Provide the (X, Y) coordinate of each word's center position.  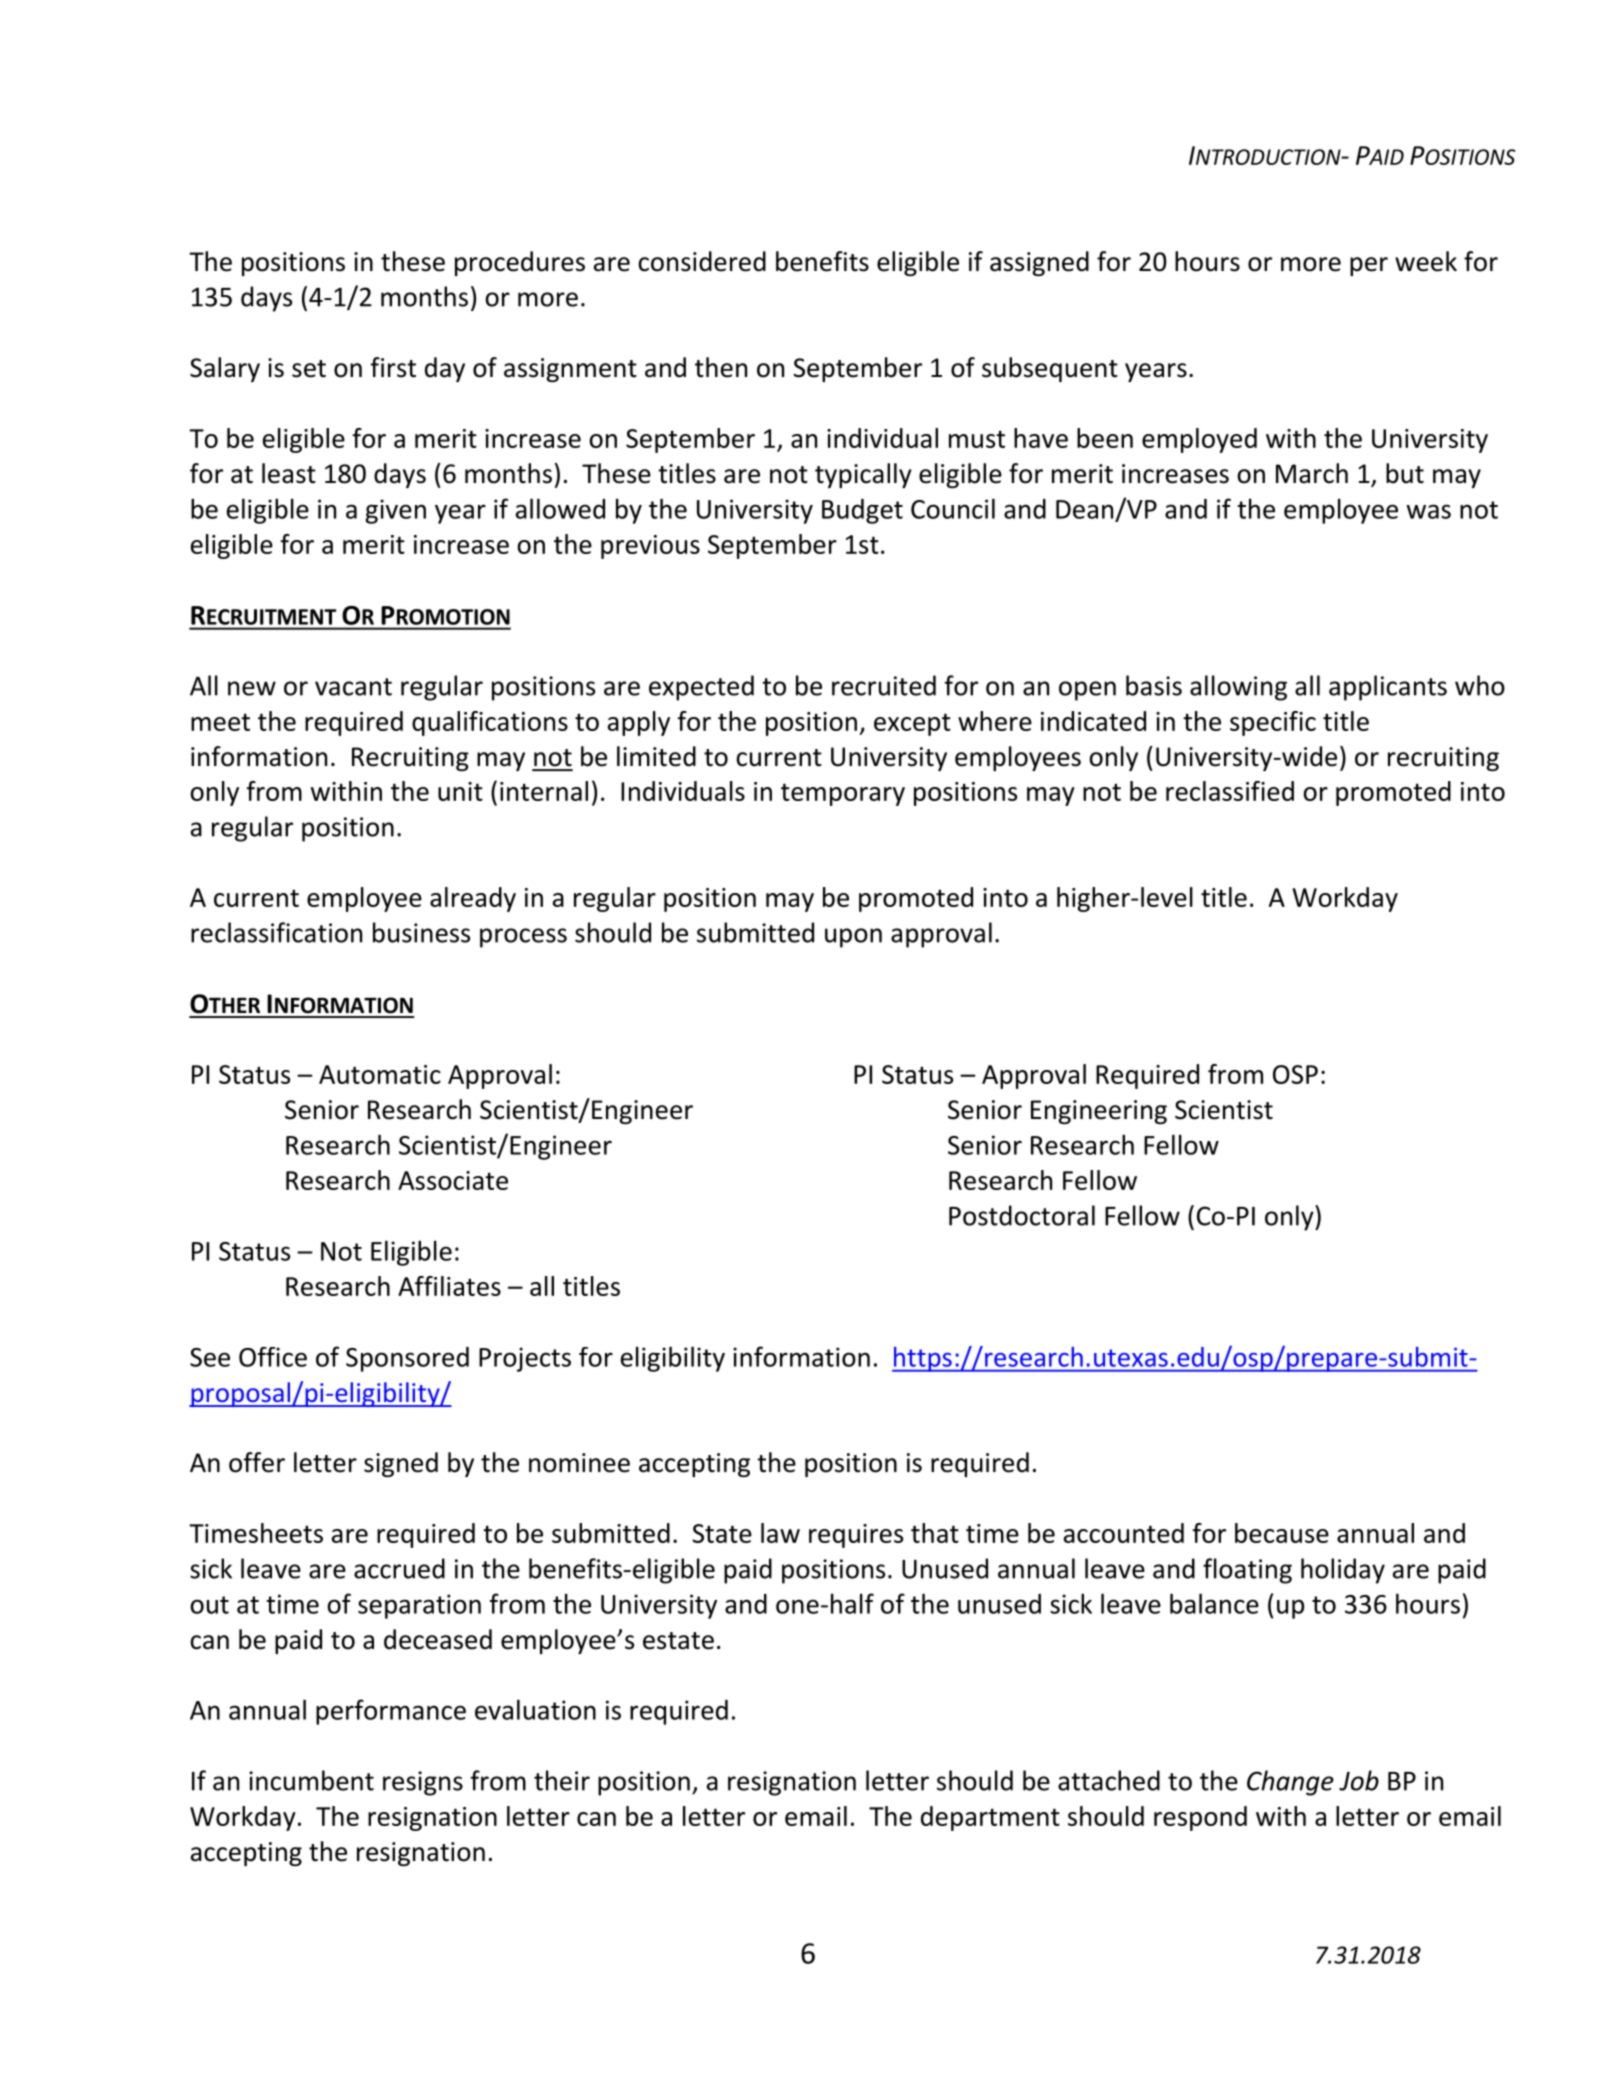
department (990, 1818)
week (1426, 261)
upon (853, 938)
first (393, 367)
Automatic (380, 1074)
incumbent (311, 1780)
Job (1359, 1780)
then (721, 367)
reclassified (1230, 791)
